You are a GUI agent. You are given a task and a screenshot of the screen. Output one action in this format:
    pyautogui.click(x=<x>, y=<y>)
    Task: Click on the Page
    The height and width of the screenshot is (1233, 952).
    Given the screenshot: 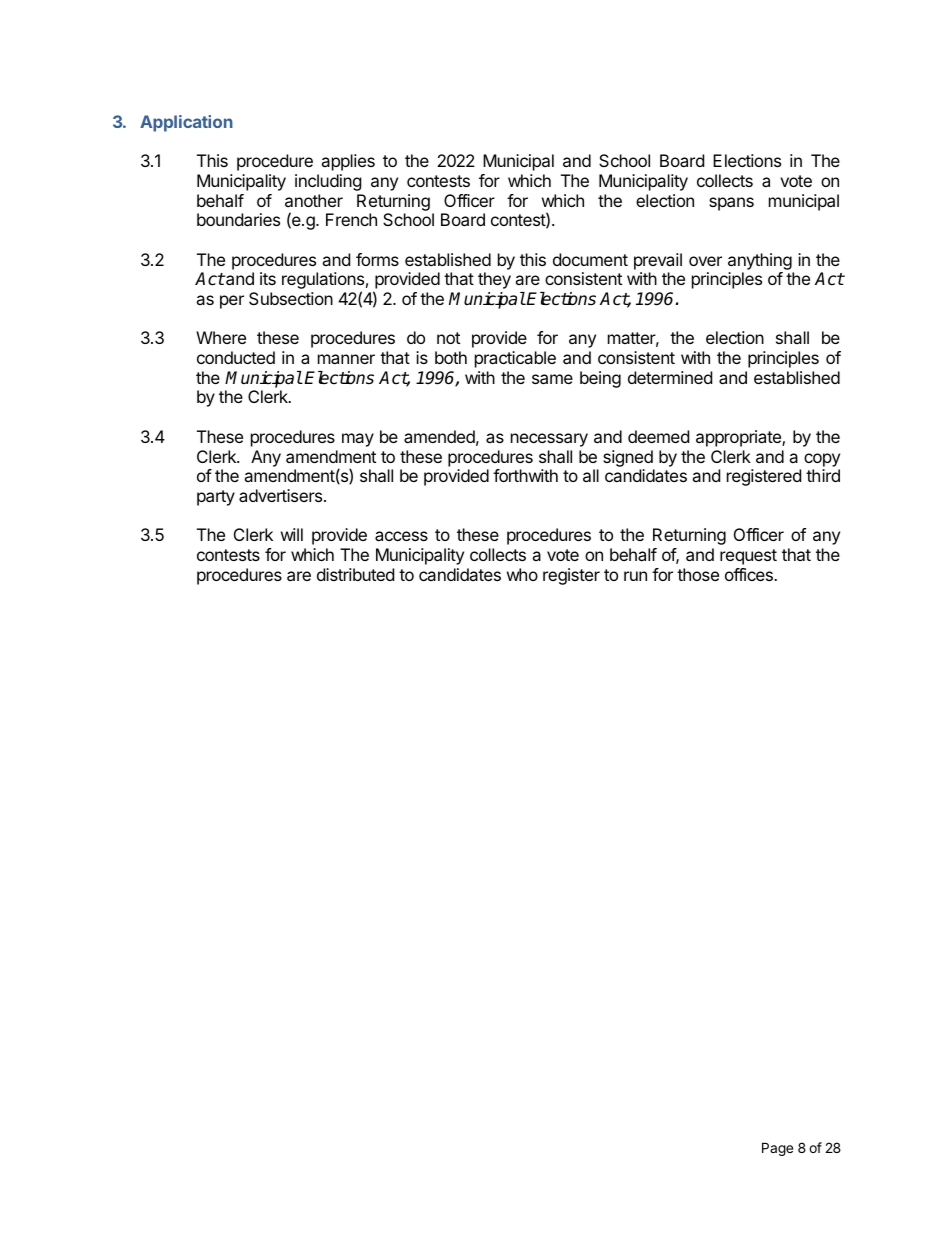 What is the action you would take?
    pyautogui.click(x=777, y=1149)
